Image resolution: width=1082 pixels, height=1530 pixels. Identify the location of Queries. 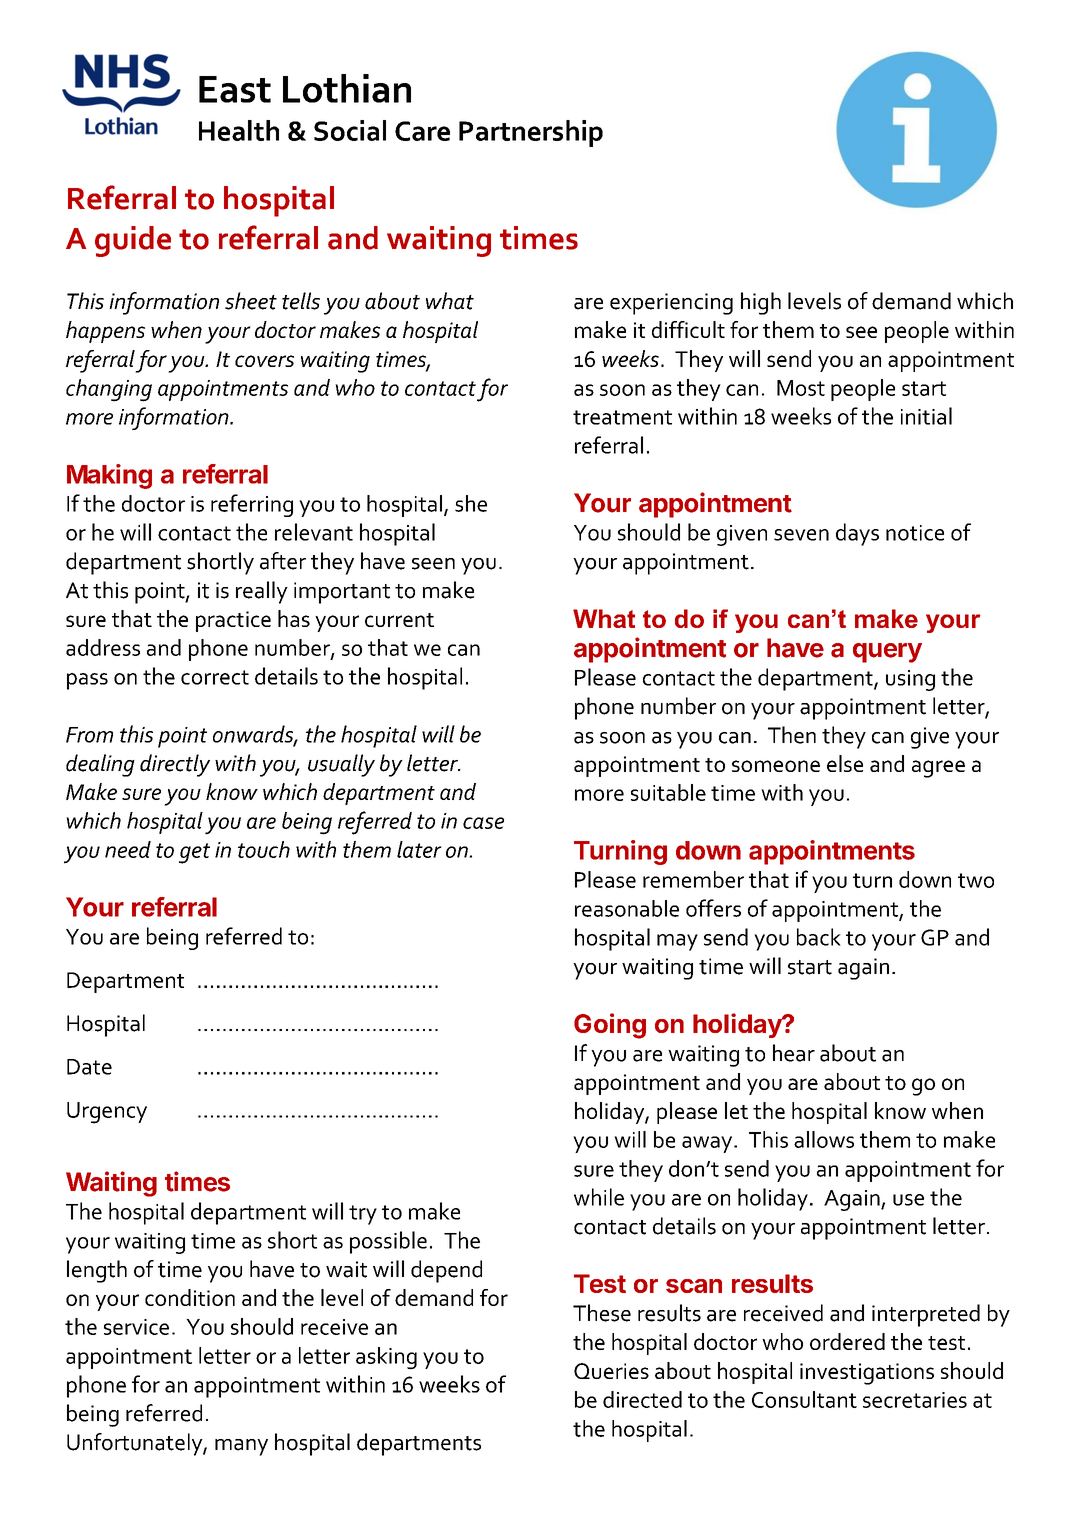
(611, 1371).
